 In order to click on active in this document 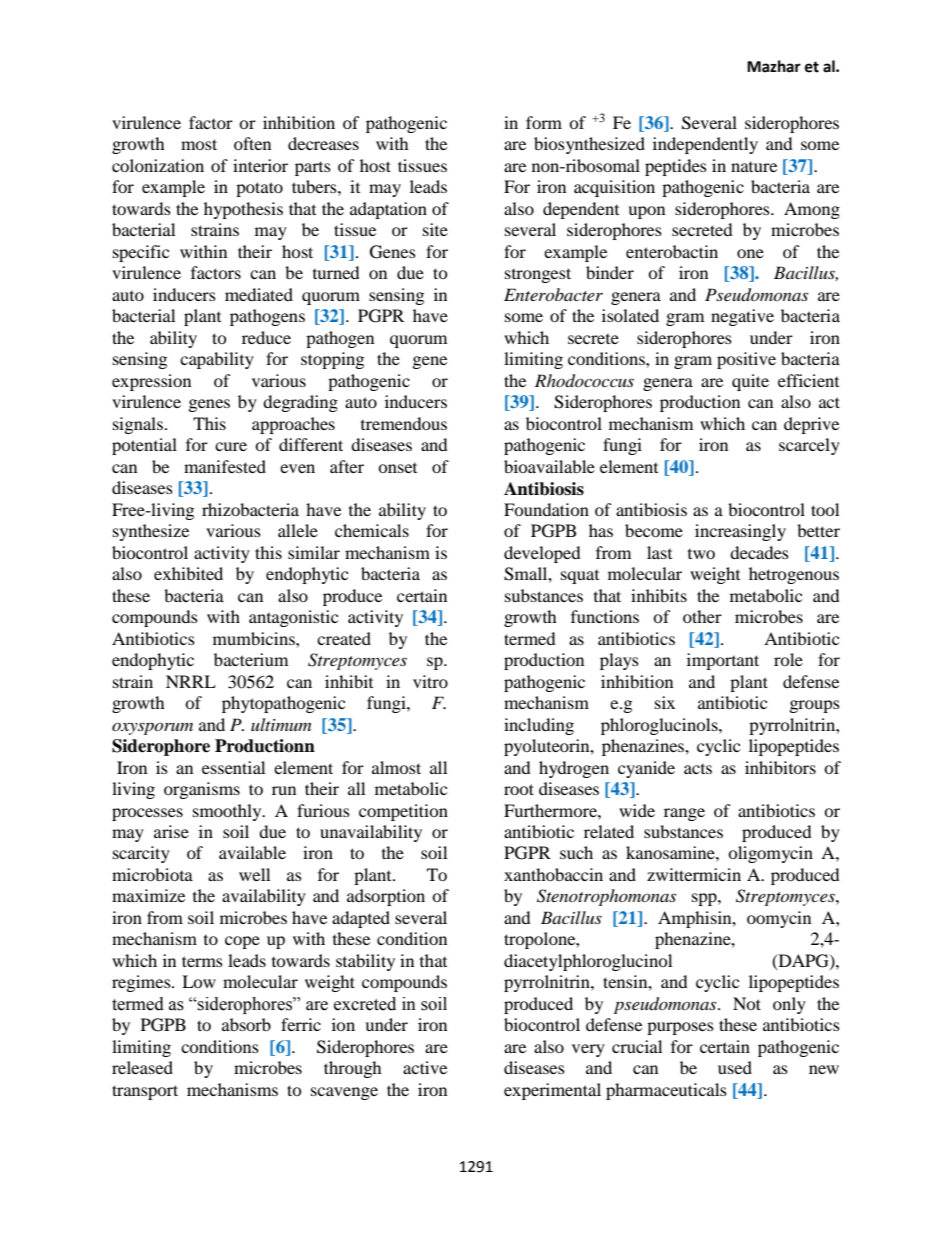, I will do `click(425, 1067)`.
